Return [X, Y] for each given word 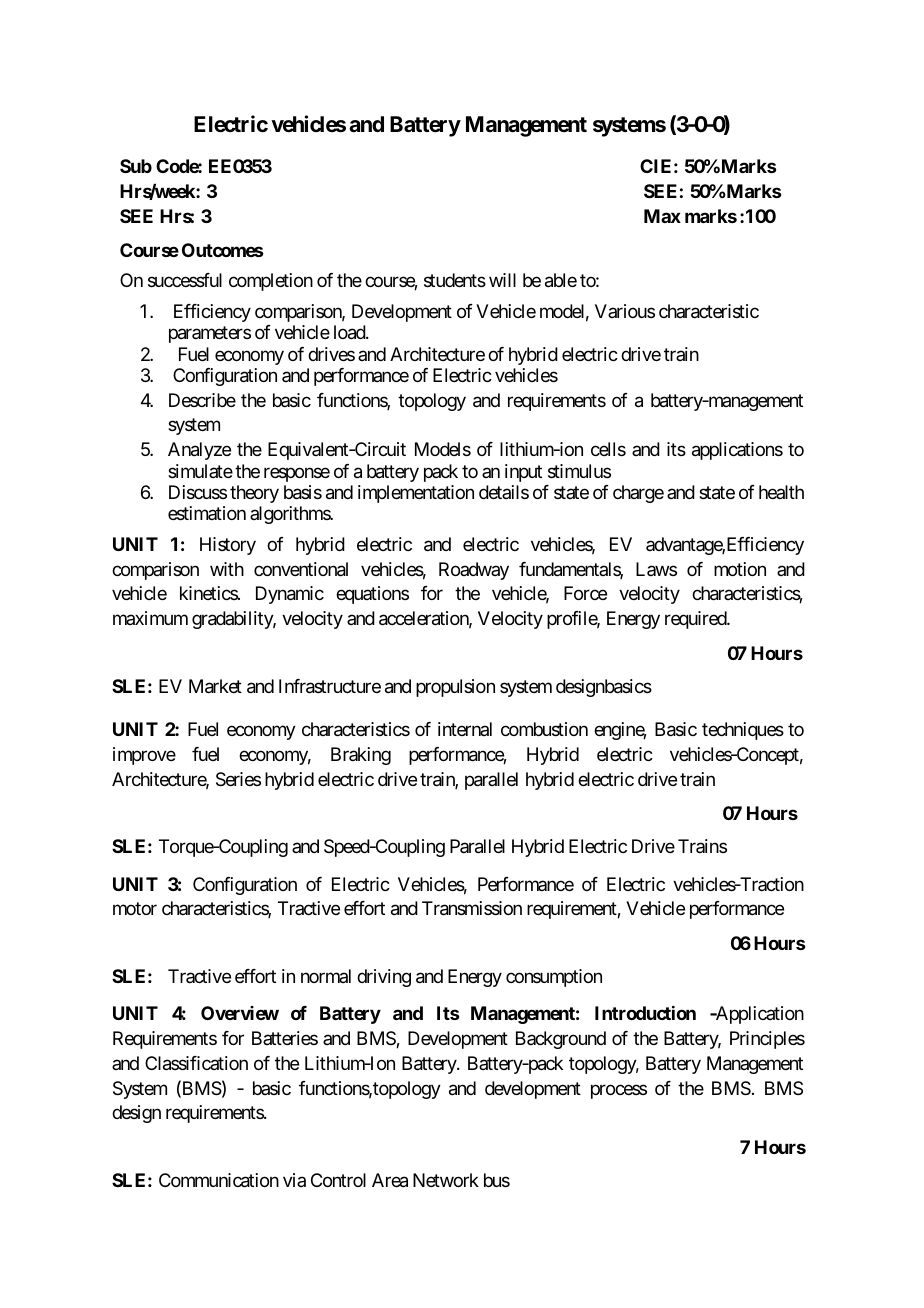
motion [740, 569]
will [502, 280]
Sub [136, 166]
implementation [416, 494]
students [455, 280]
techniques [743, 731]
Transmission [472, 908]
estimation [207, 513]
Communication [219, 1180]
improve [144, 756]
